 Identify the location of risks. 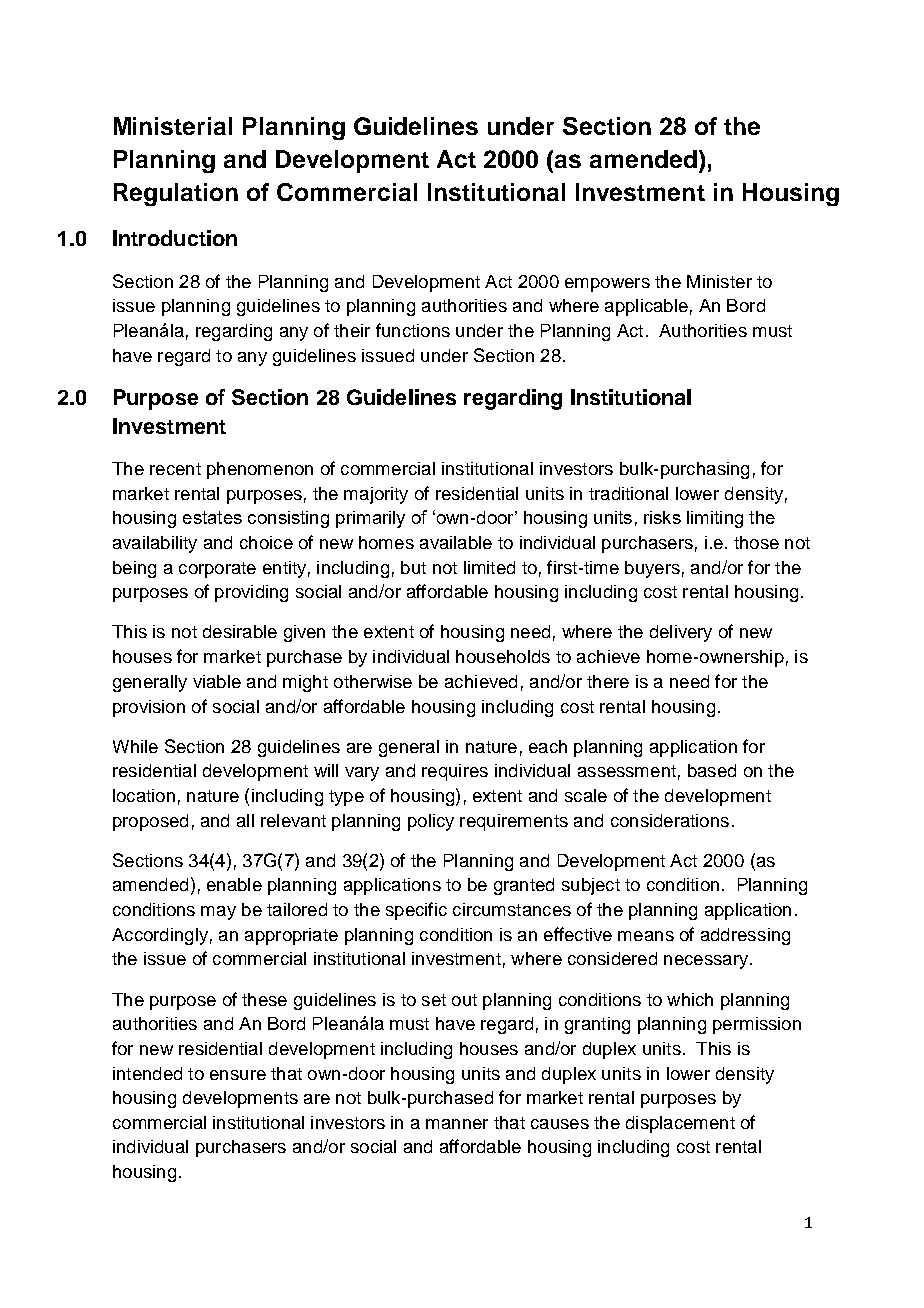
(662, 517).
